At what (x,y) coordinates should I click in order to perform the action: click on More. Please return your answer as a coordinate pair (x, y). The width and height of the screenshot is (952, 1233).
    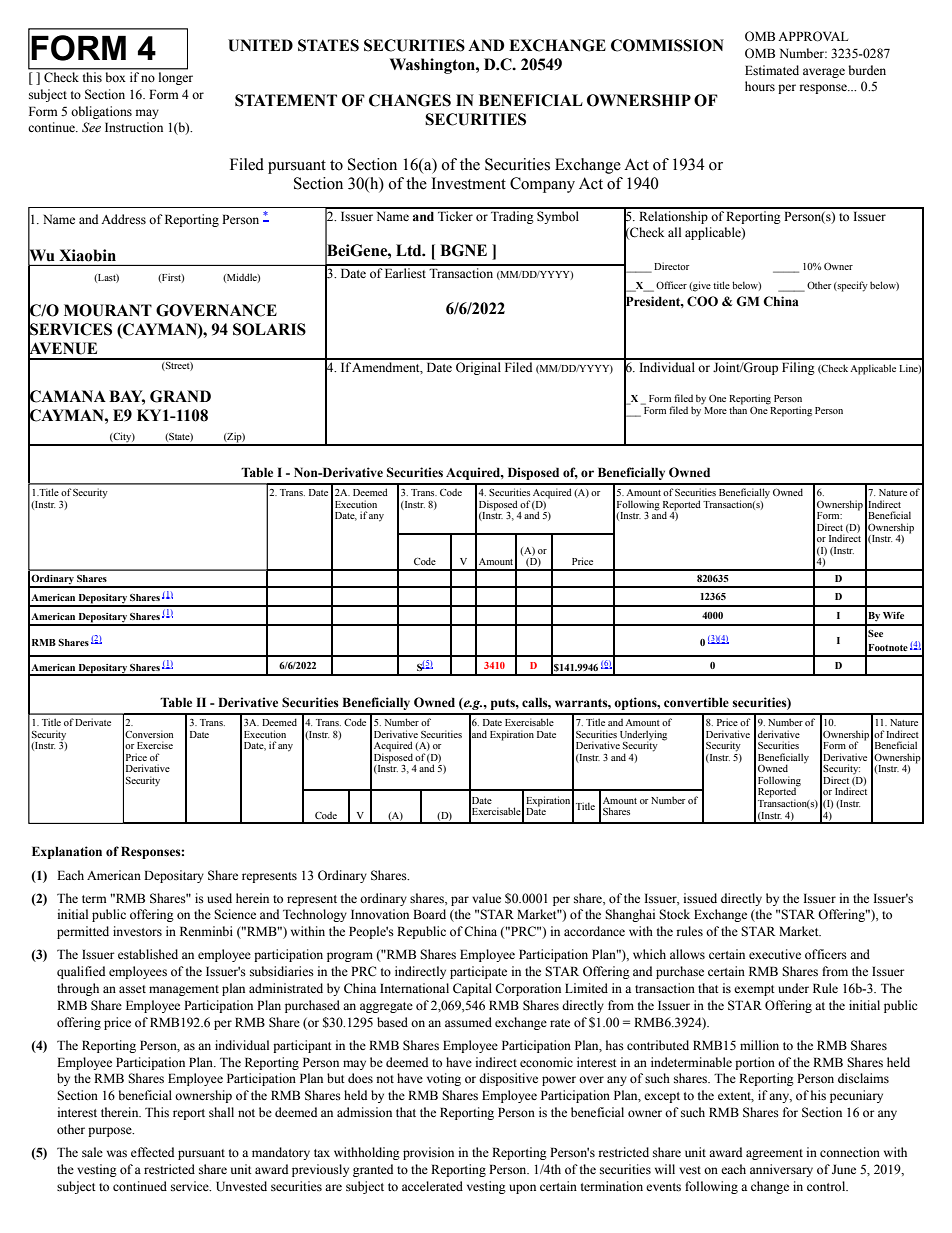
    Looking at the image, I should click on (715, 410).
